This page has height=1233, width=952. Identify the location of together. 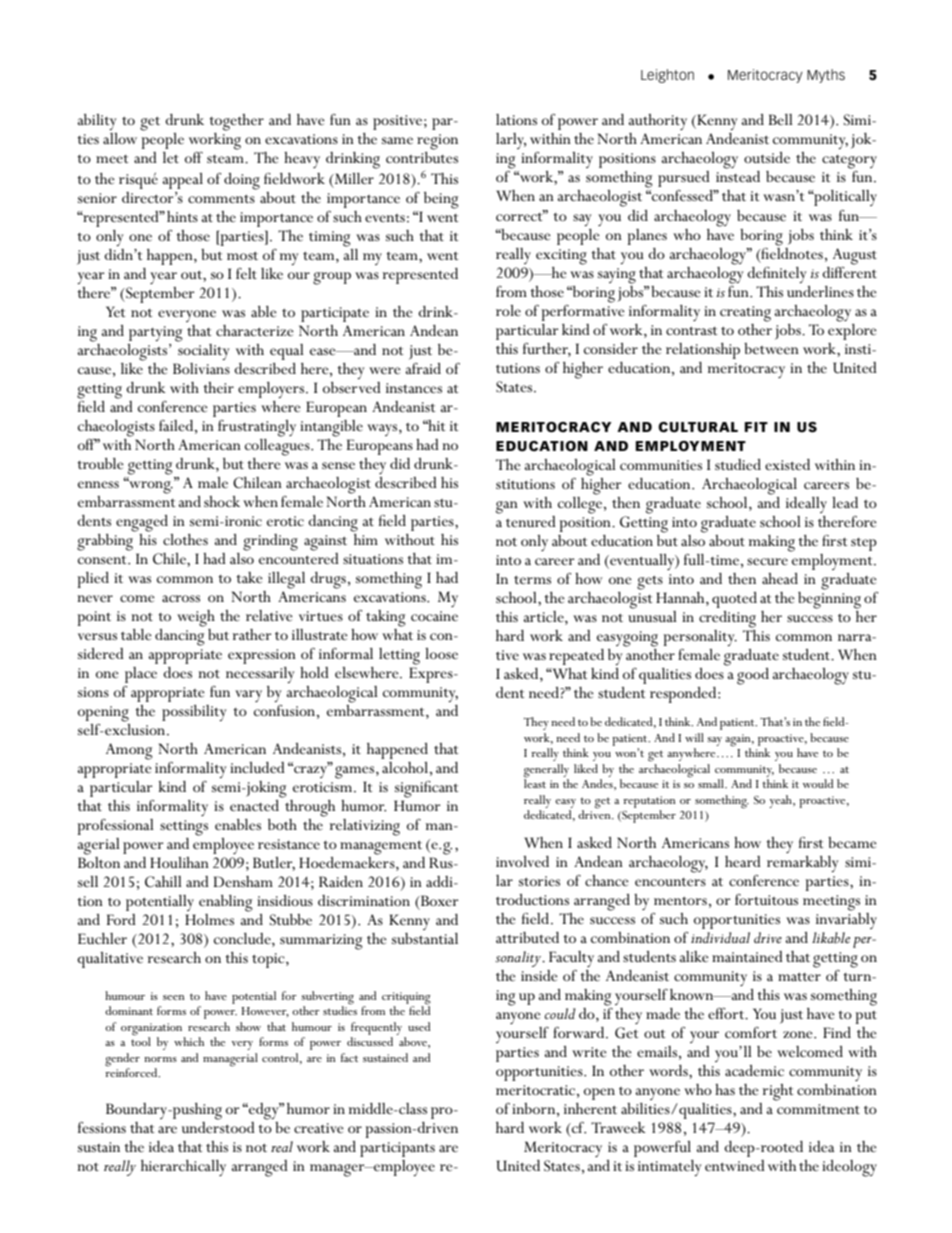
(237, 122).
